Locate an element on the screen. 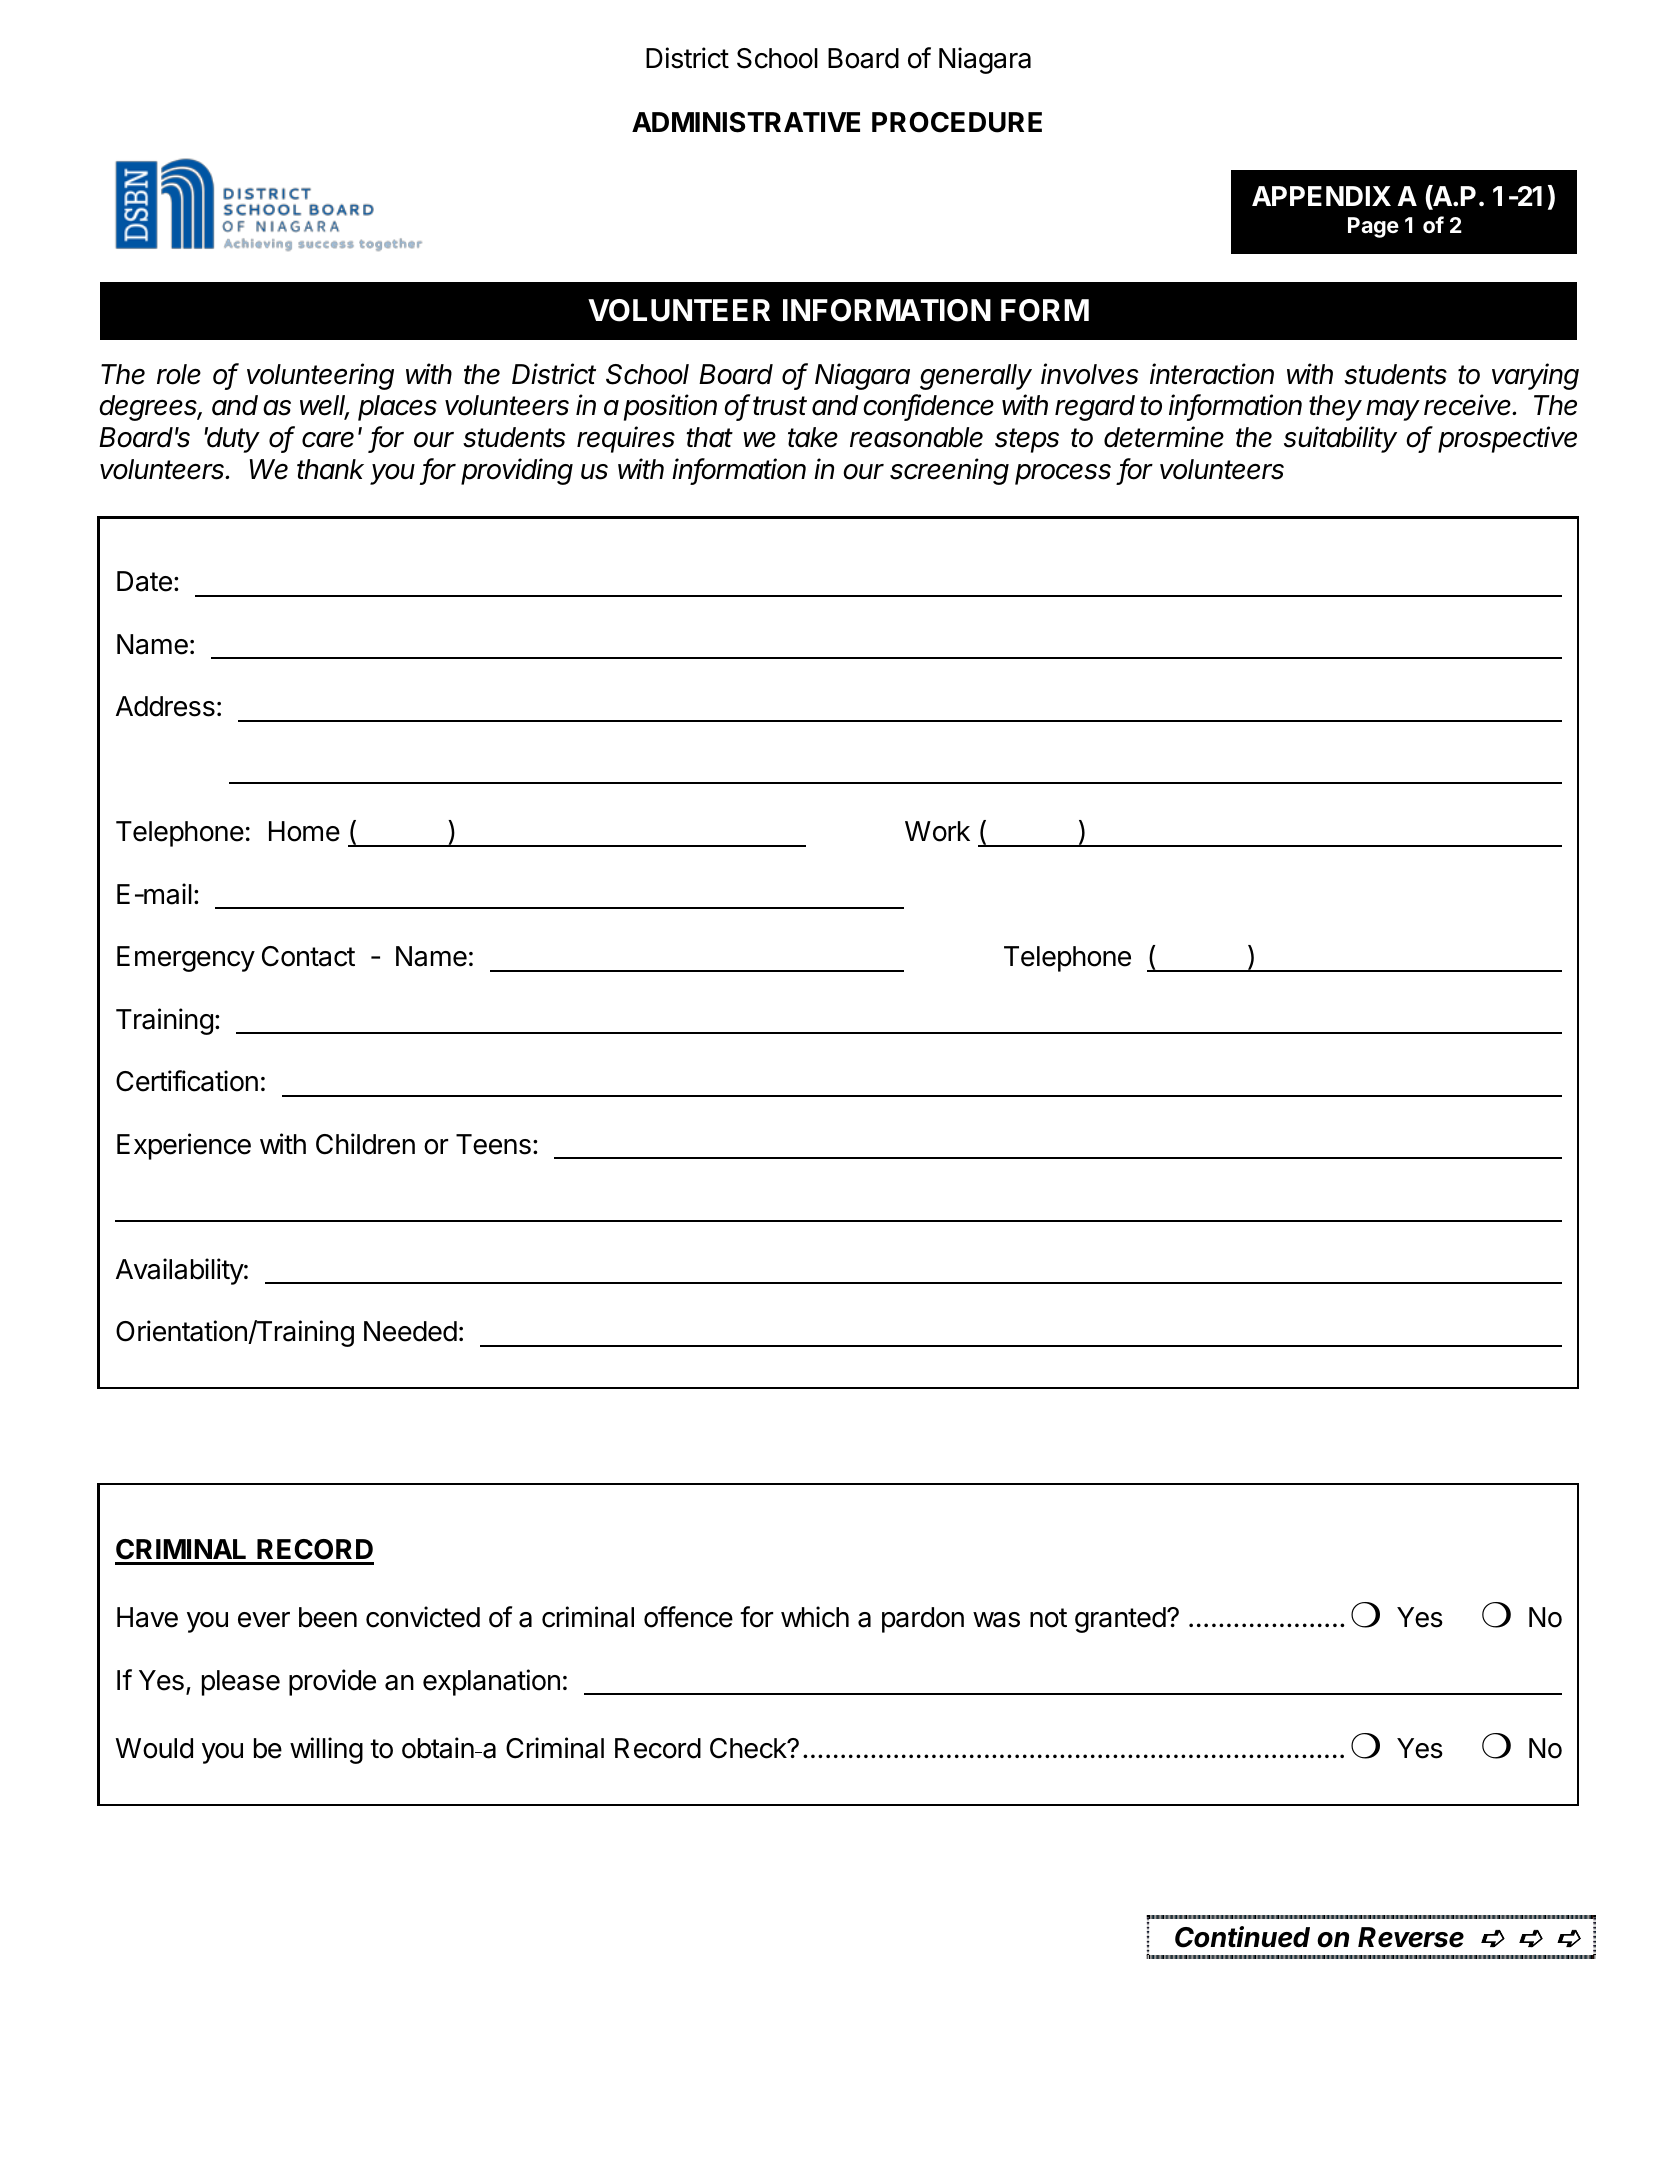 Image resolution: width=1677 pixels, height=2171 pixels. Work is located at coordinates (937, 831).
